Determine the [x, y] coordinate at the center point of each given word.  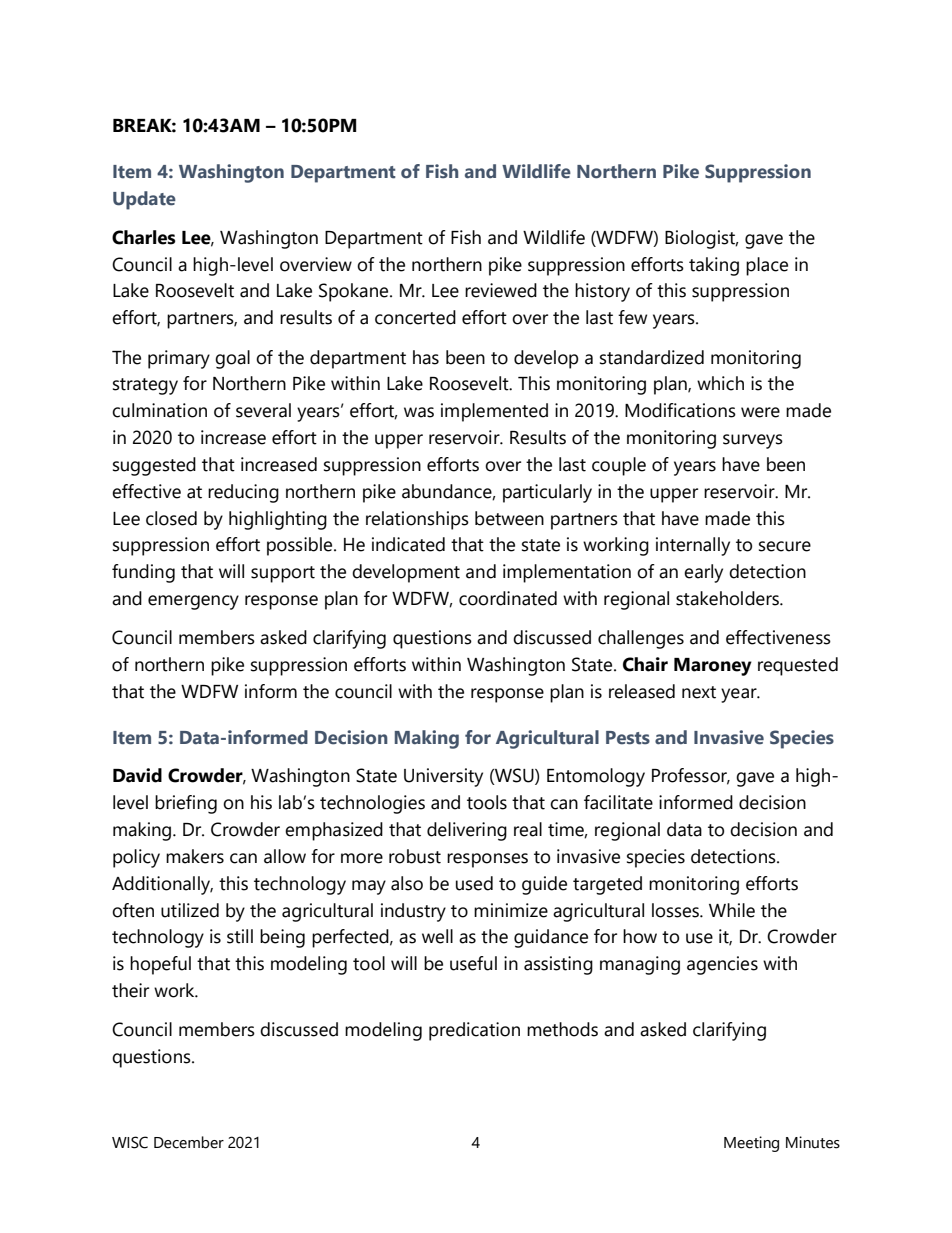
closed [171, 518]
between [509, 518]
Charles [143, 237]
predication [474, 1031]
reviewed [501, 290]
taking [714, 266]
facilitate [618, 802]
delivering [467, 831]
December [189, 1142]
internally [693, 546]
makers [195, 856]
